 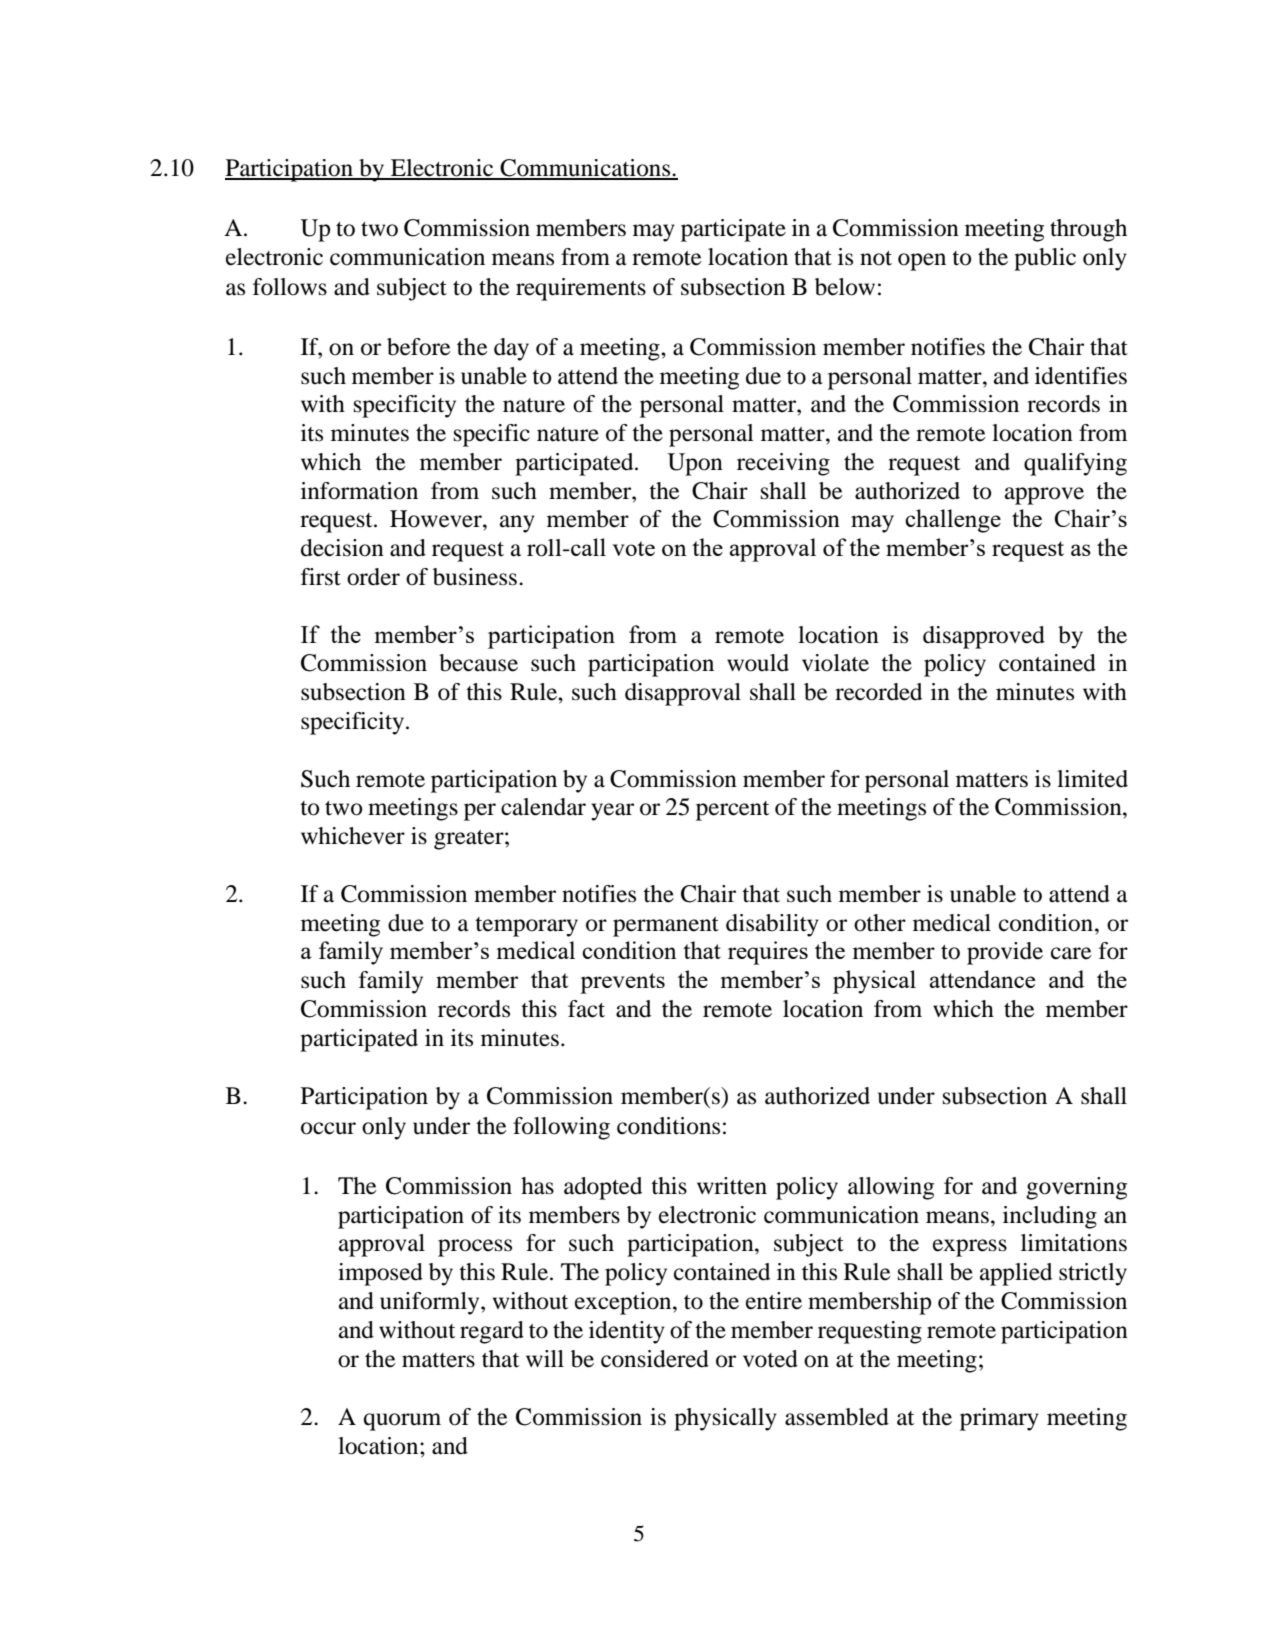 I want to click on quorum, so click(x=402, y=1422).
